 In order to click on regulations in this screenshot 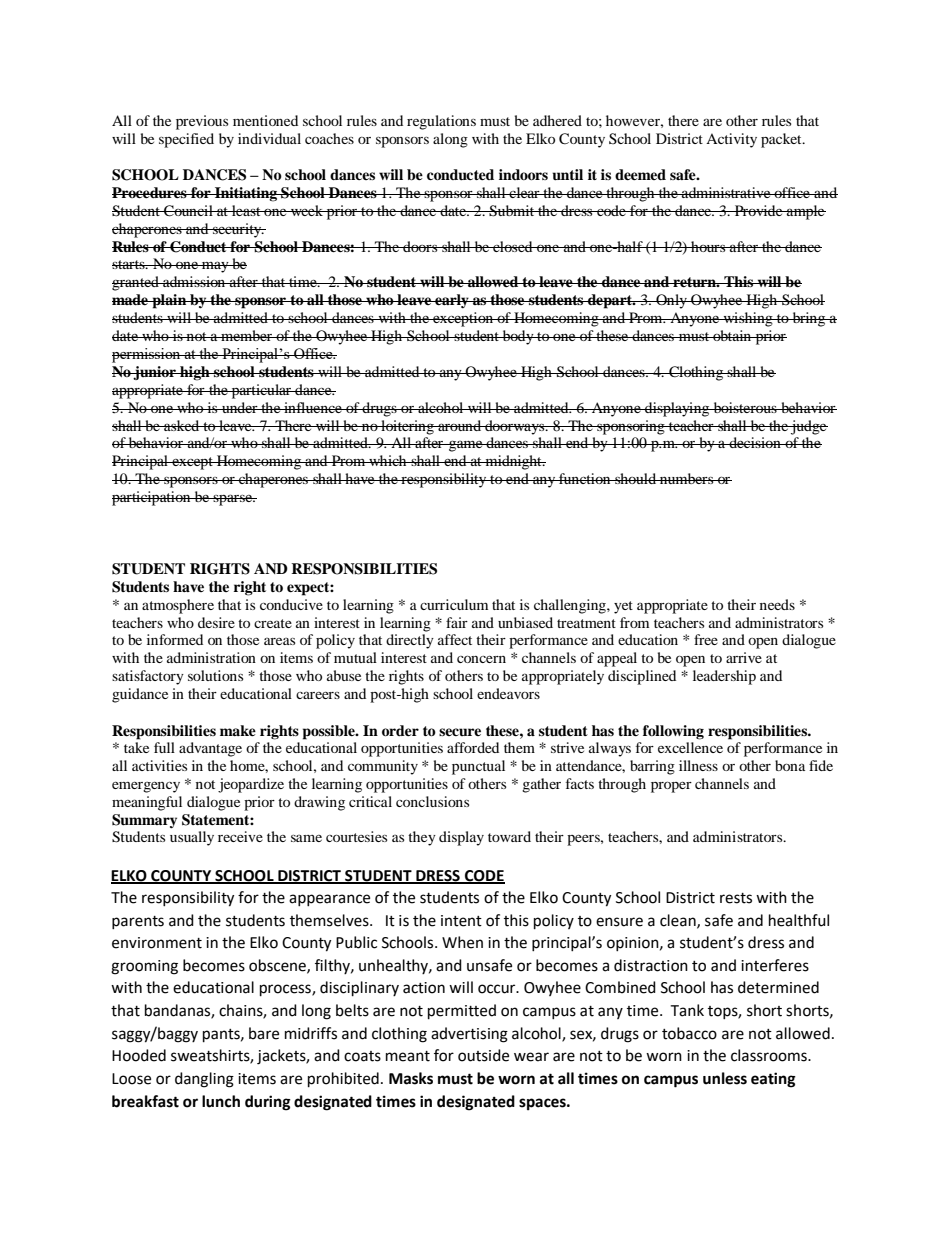, I will do `click(441, 122)`.
